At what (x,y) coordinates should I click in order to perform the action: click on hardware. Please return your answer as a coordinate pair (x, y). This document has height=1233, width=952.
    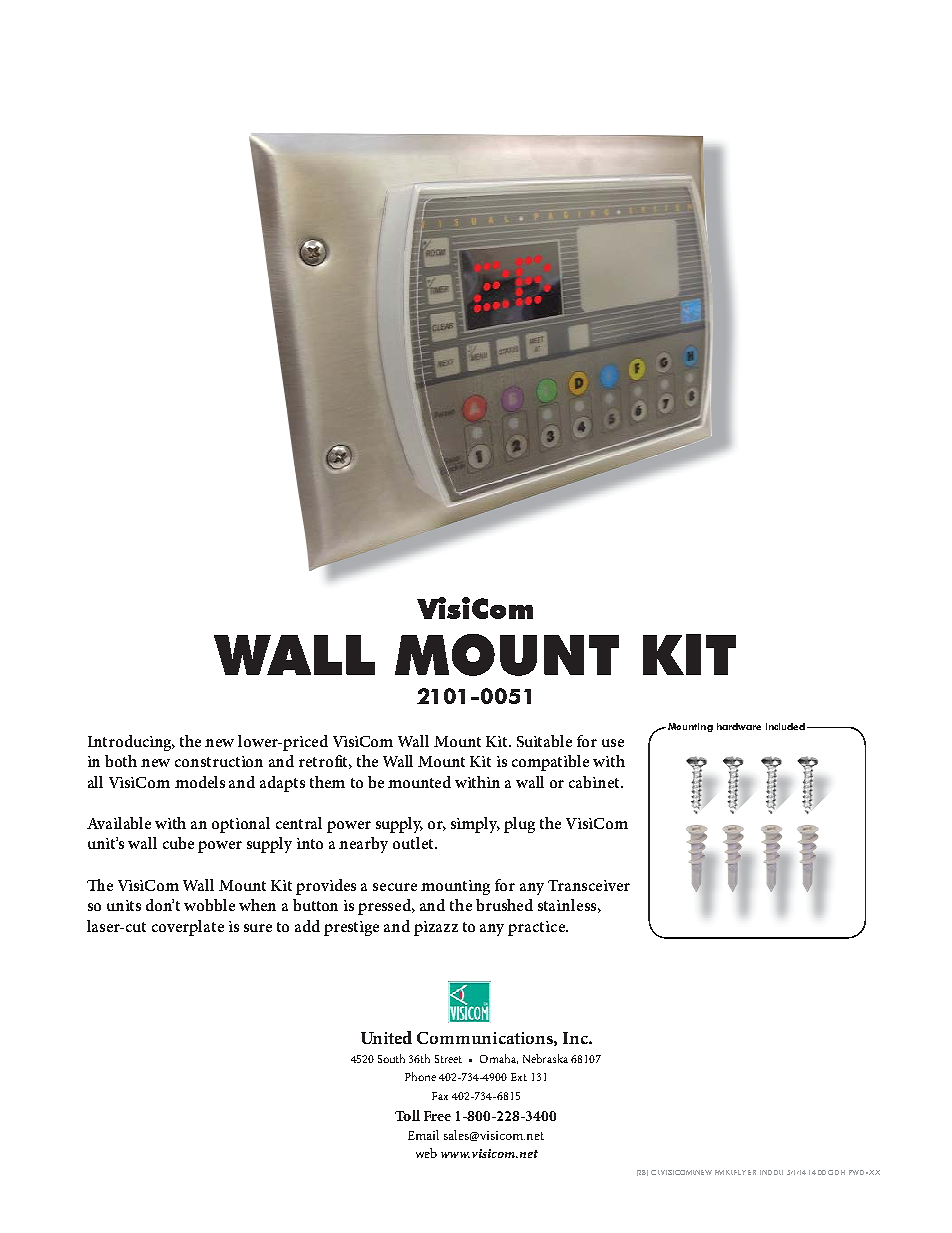
    Looking at the image, I should click on (739, 726).
